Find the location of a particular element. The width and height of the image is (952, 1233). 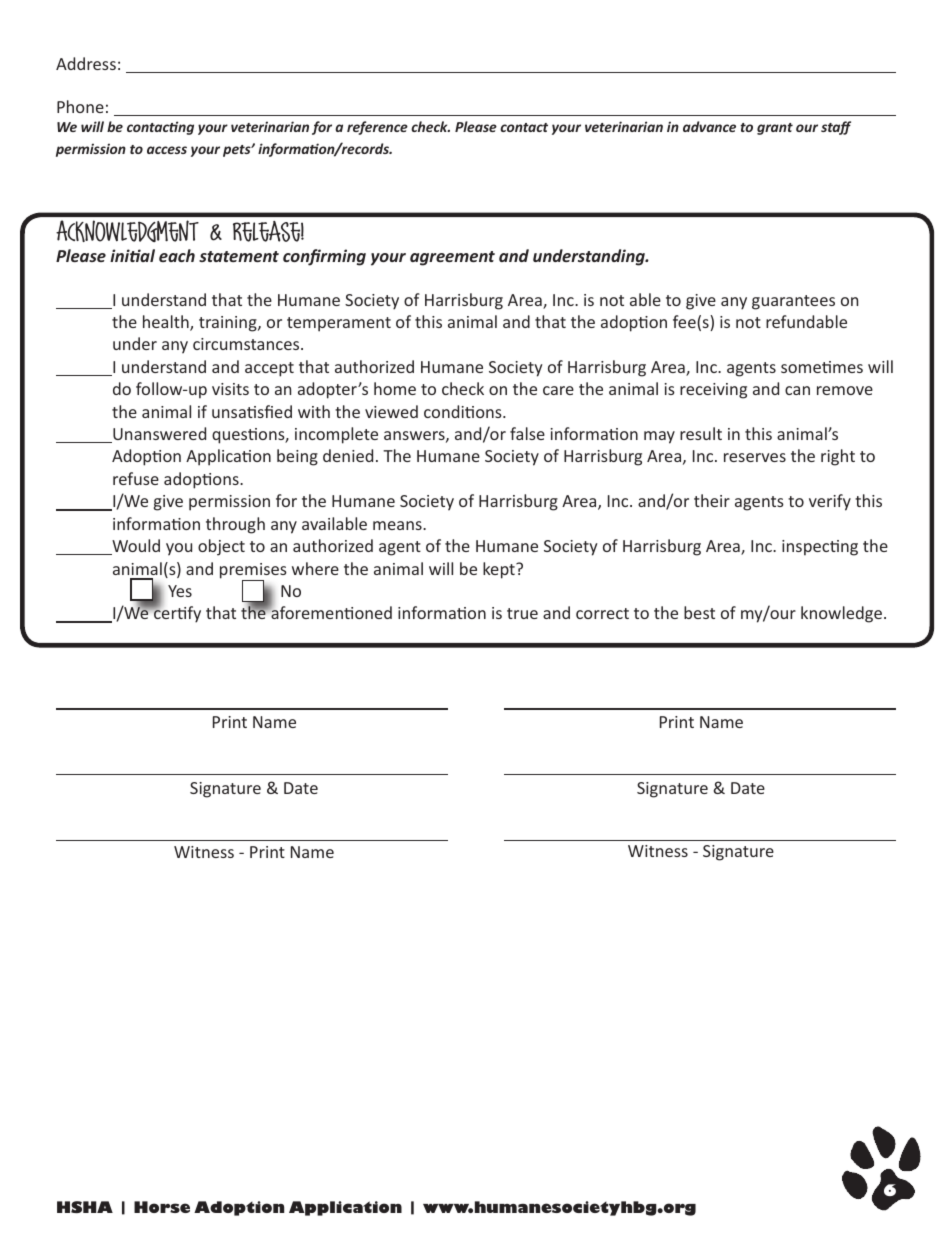

reference is located at coordinates (377, 128).
